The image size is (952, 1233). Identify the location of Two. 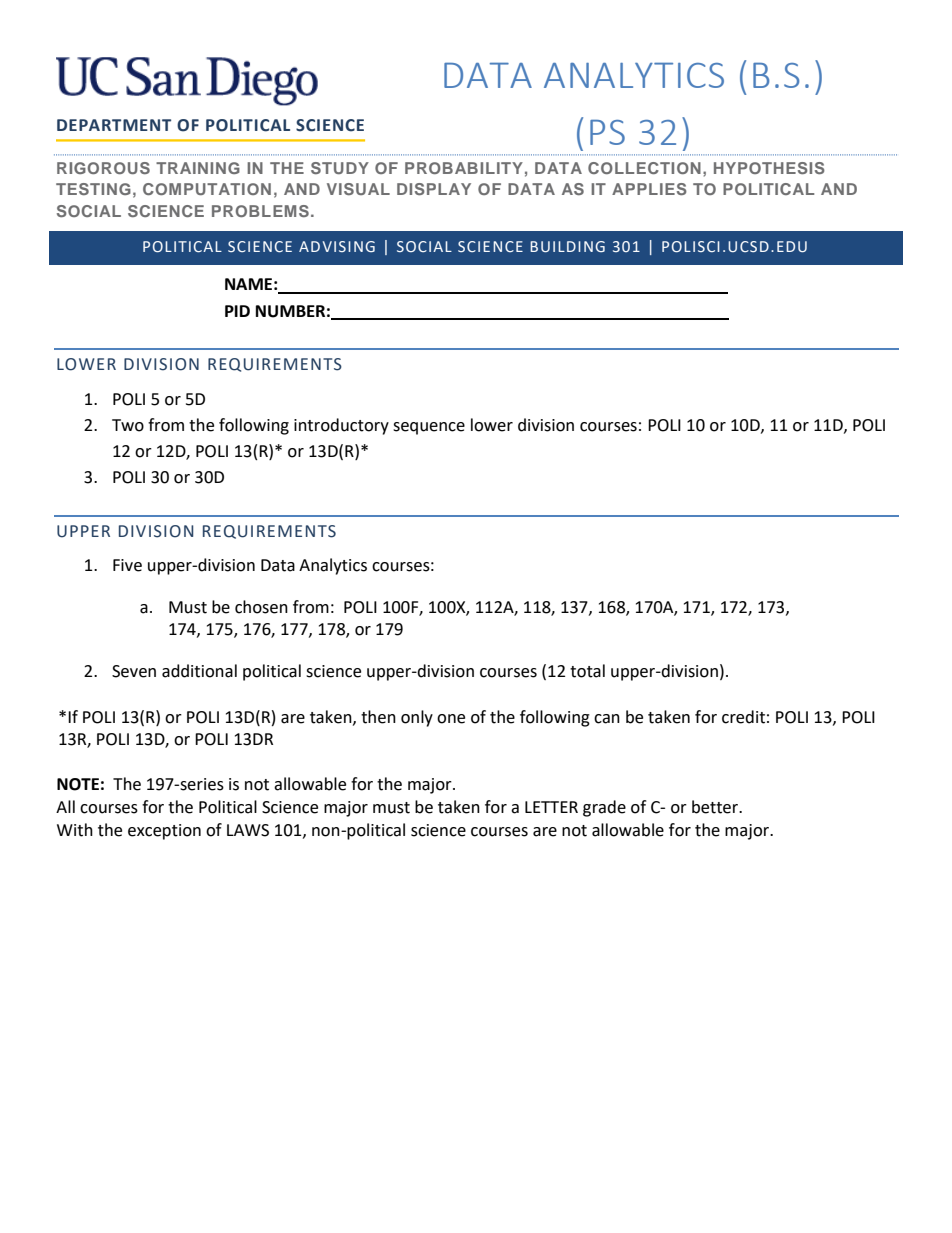
(128, 425).
